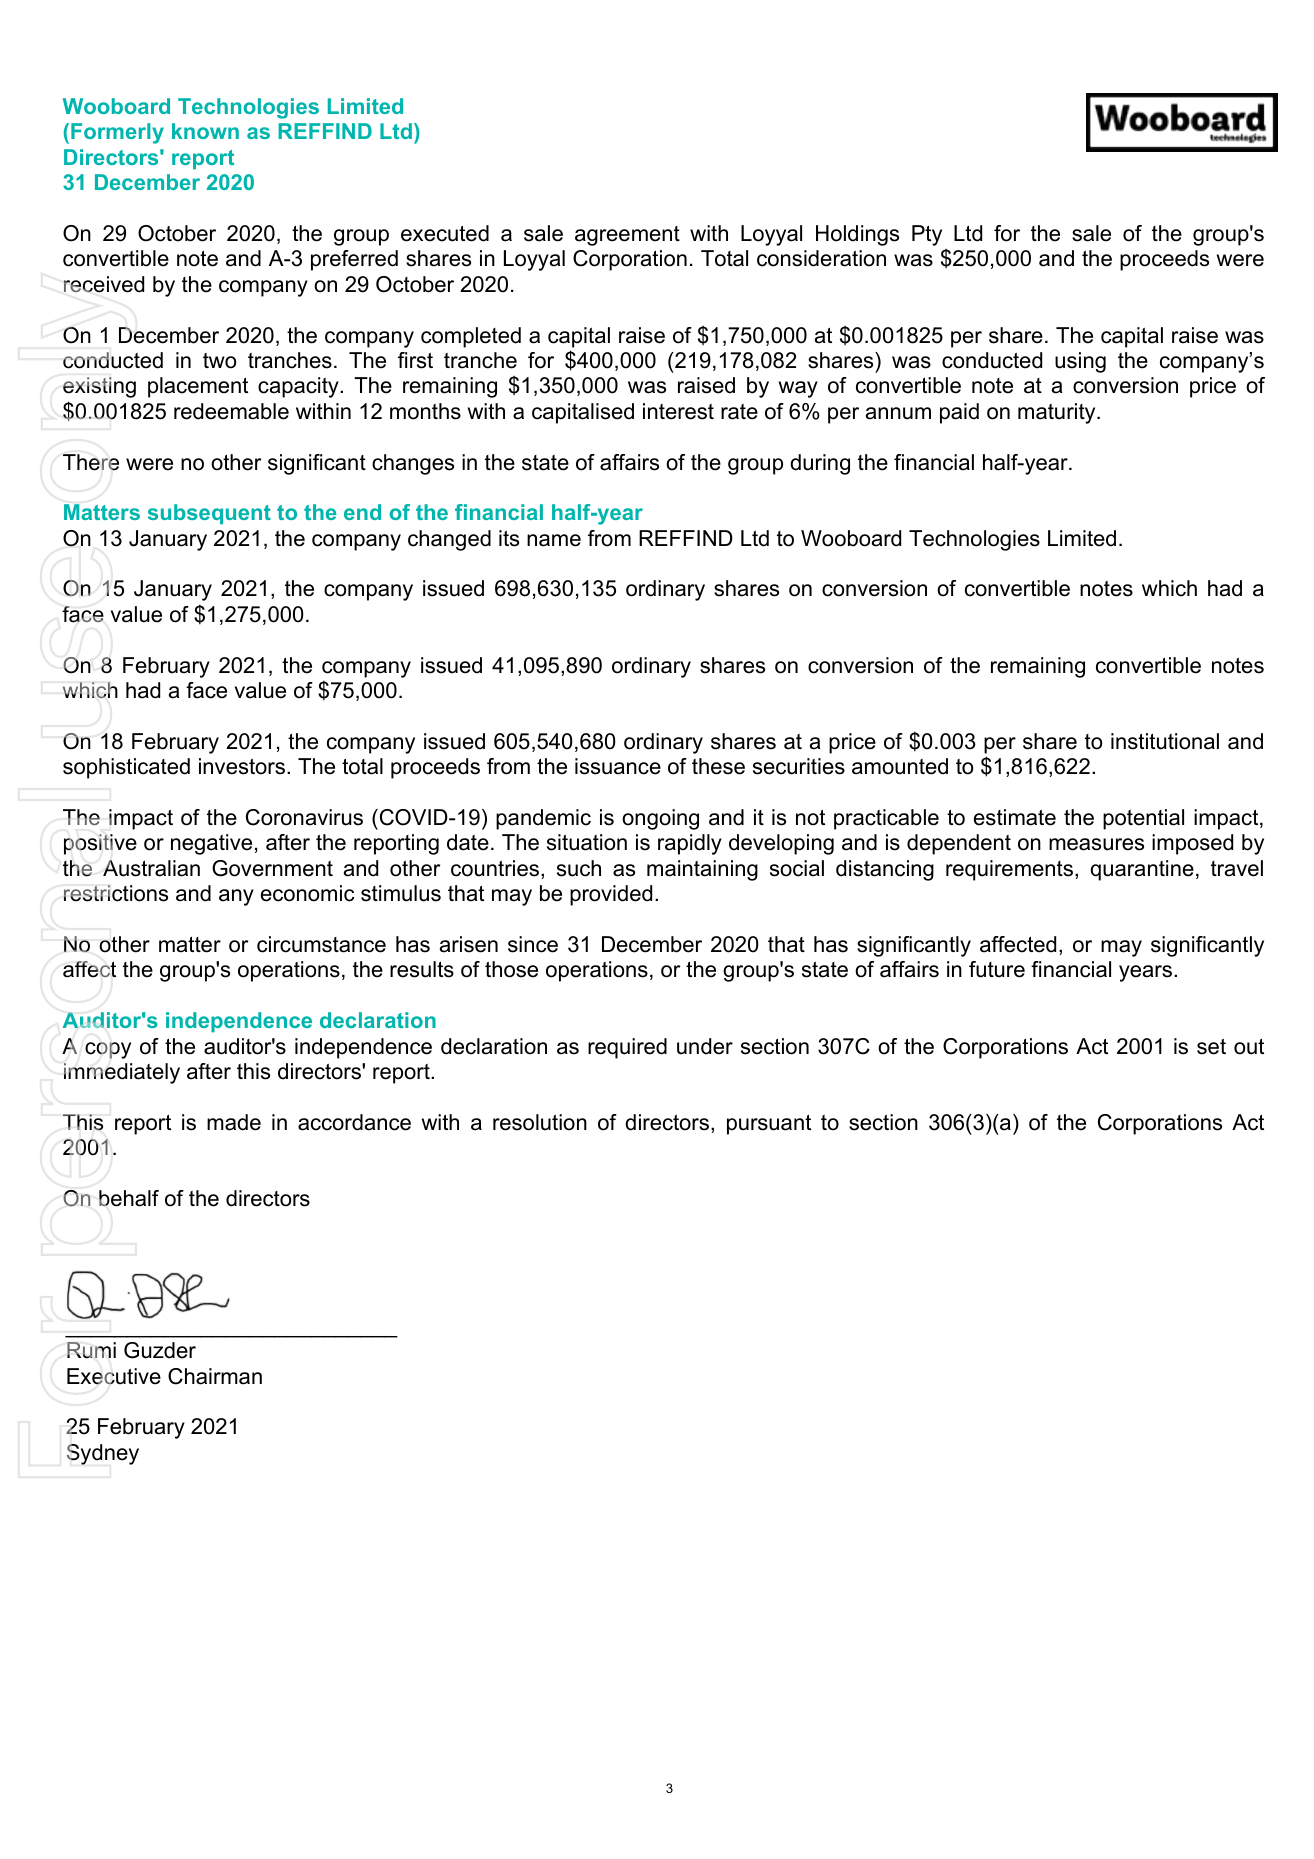 The image size is (1314, 1859). What do you see at coordinates (554, 540) in the screenshot?
I see `name` at bounding box center [554, 540].
